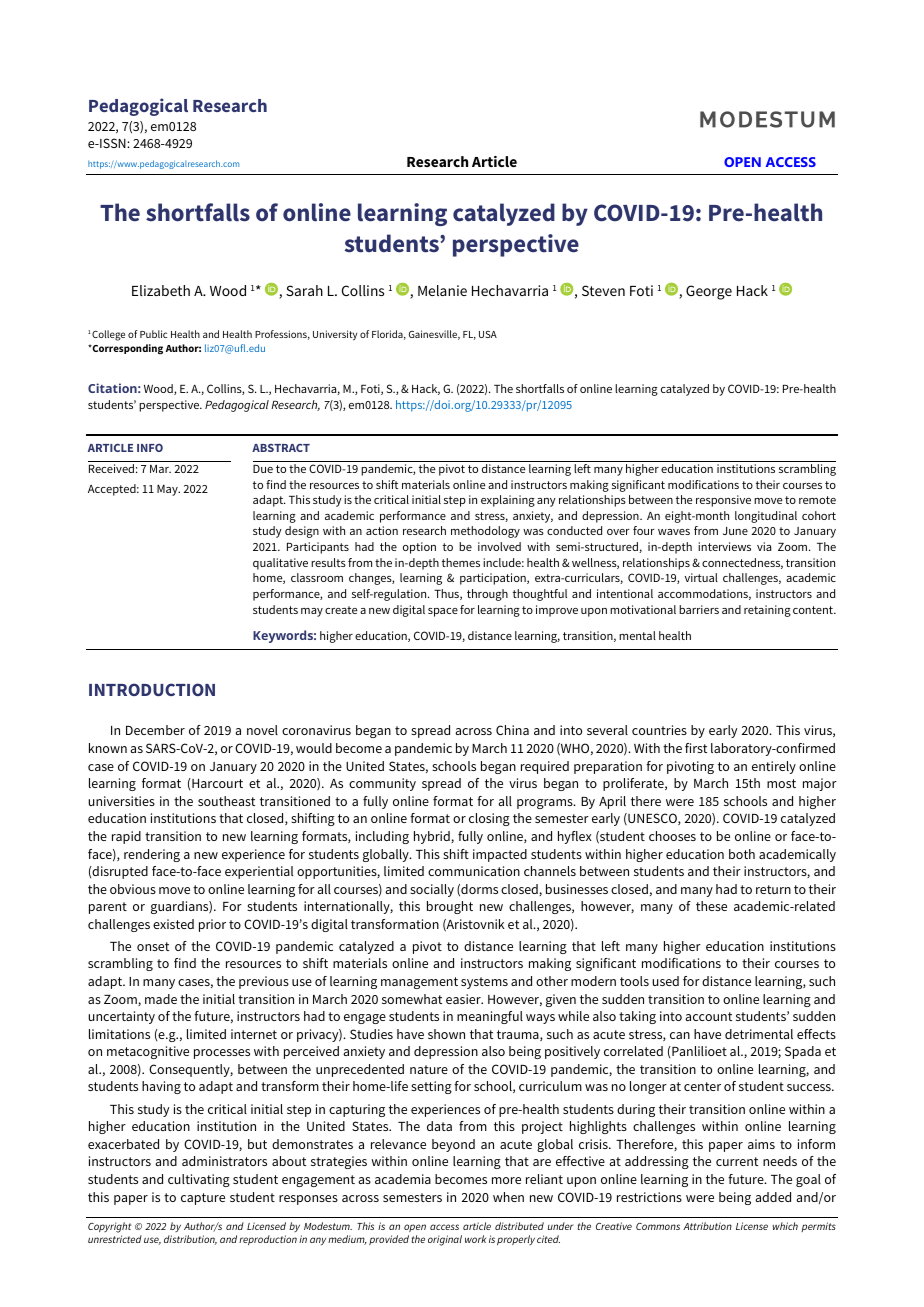 This screenshot has height=1307, width=924. Describe the element at coordinates (475, 1239) in the screenshot. I see `work` at that location.
